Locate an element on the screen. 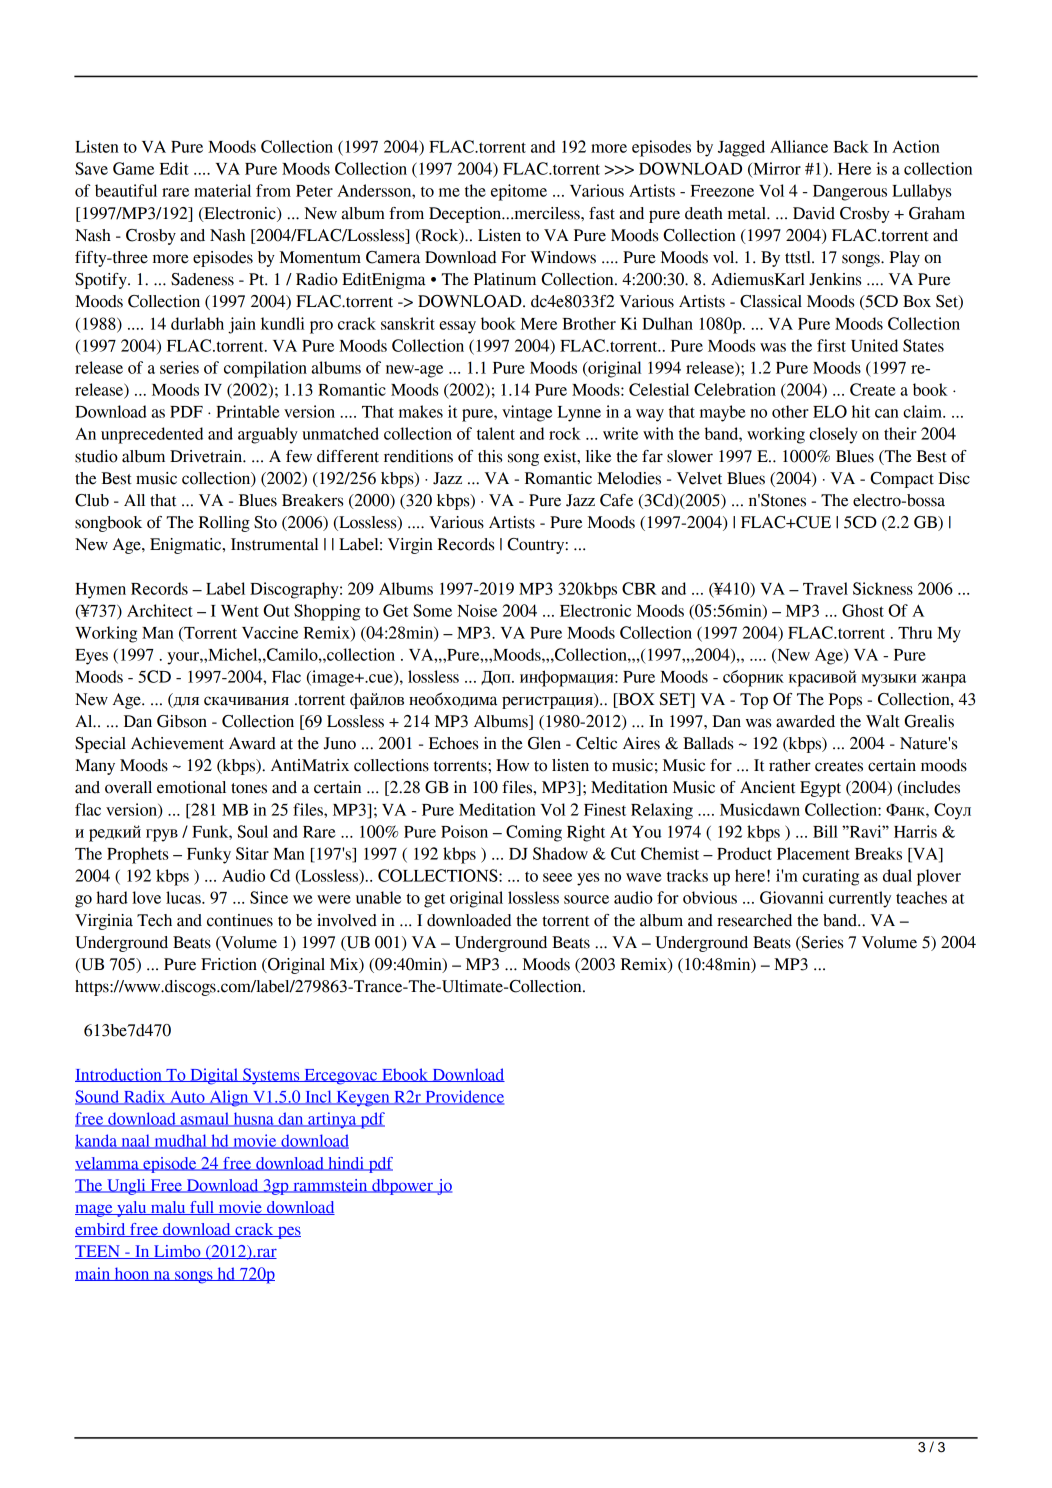 The width and height of the screenshot is (1052, 1488). material is located at coordinates (222, 190).
